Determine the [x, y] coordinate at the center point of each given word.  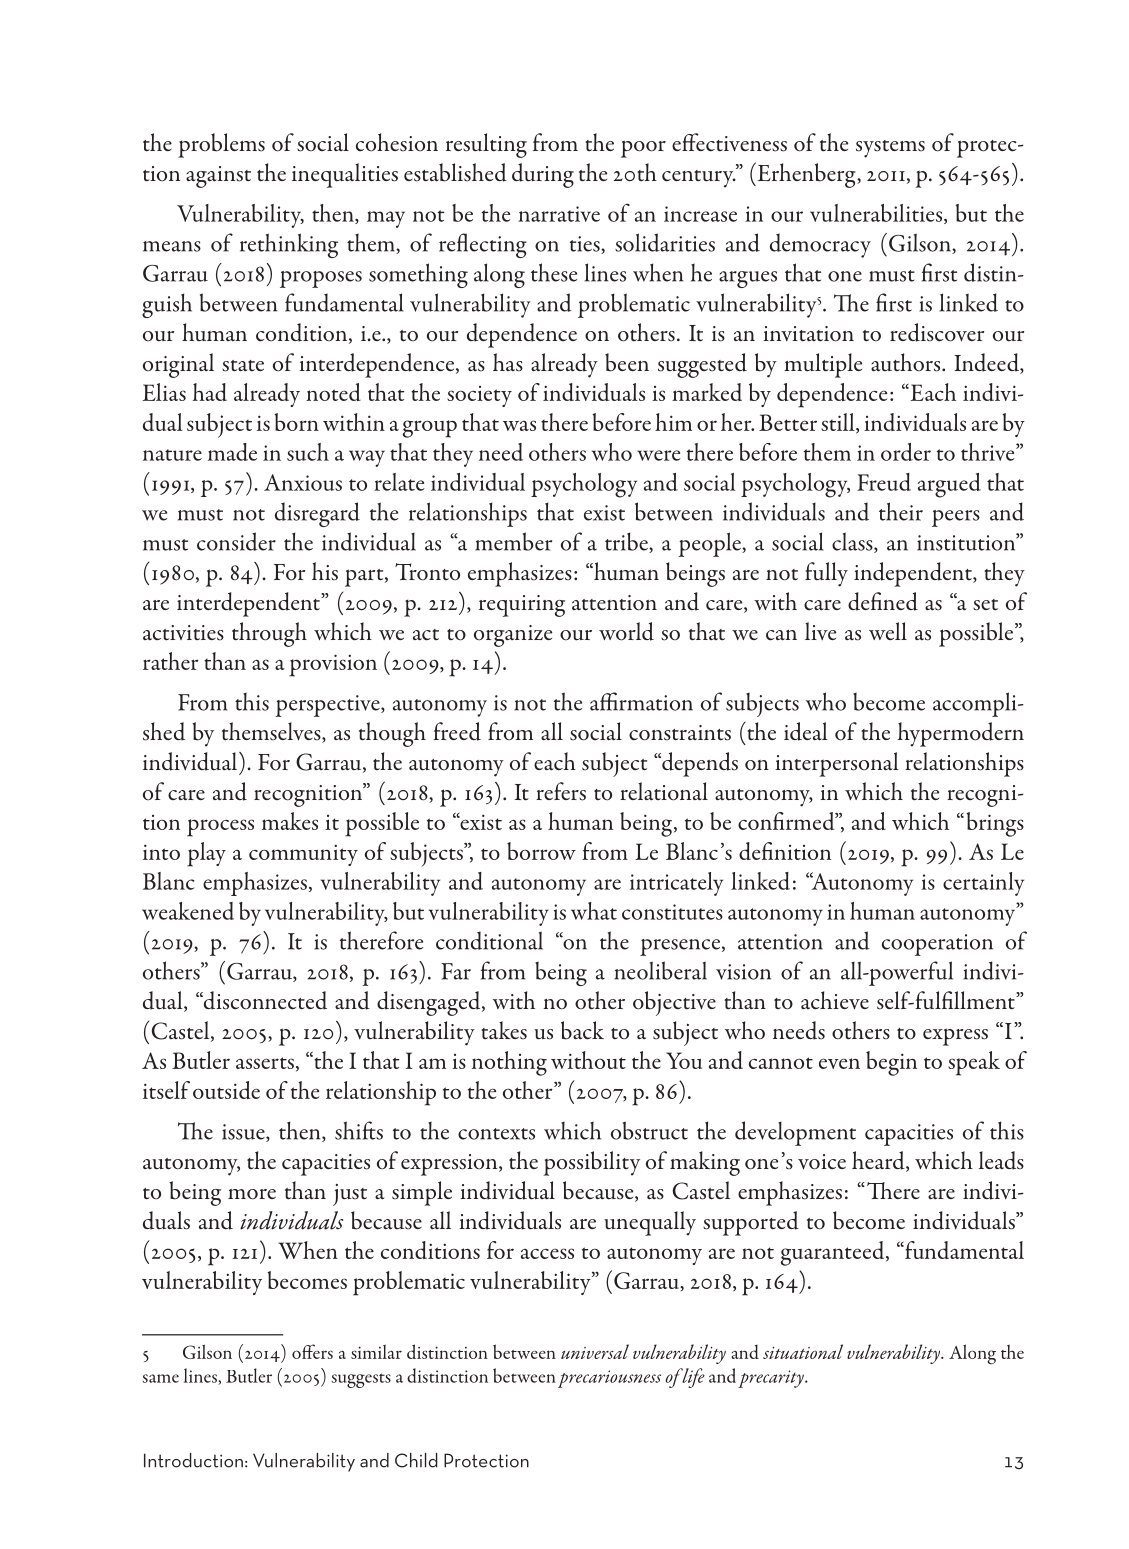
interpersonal [837, 764]
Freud [884, 482]
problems [221, 145]
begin [891, 1063]
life [692, 1378]
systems [890, 149]
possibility [592, 1163]
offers [312, 1351]
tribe [627, 542]
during [543, 175]
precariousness [609, 1379]
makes [290, 821]
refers [561, 791]
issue [244, 1133]
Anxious [303, 482]
